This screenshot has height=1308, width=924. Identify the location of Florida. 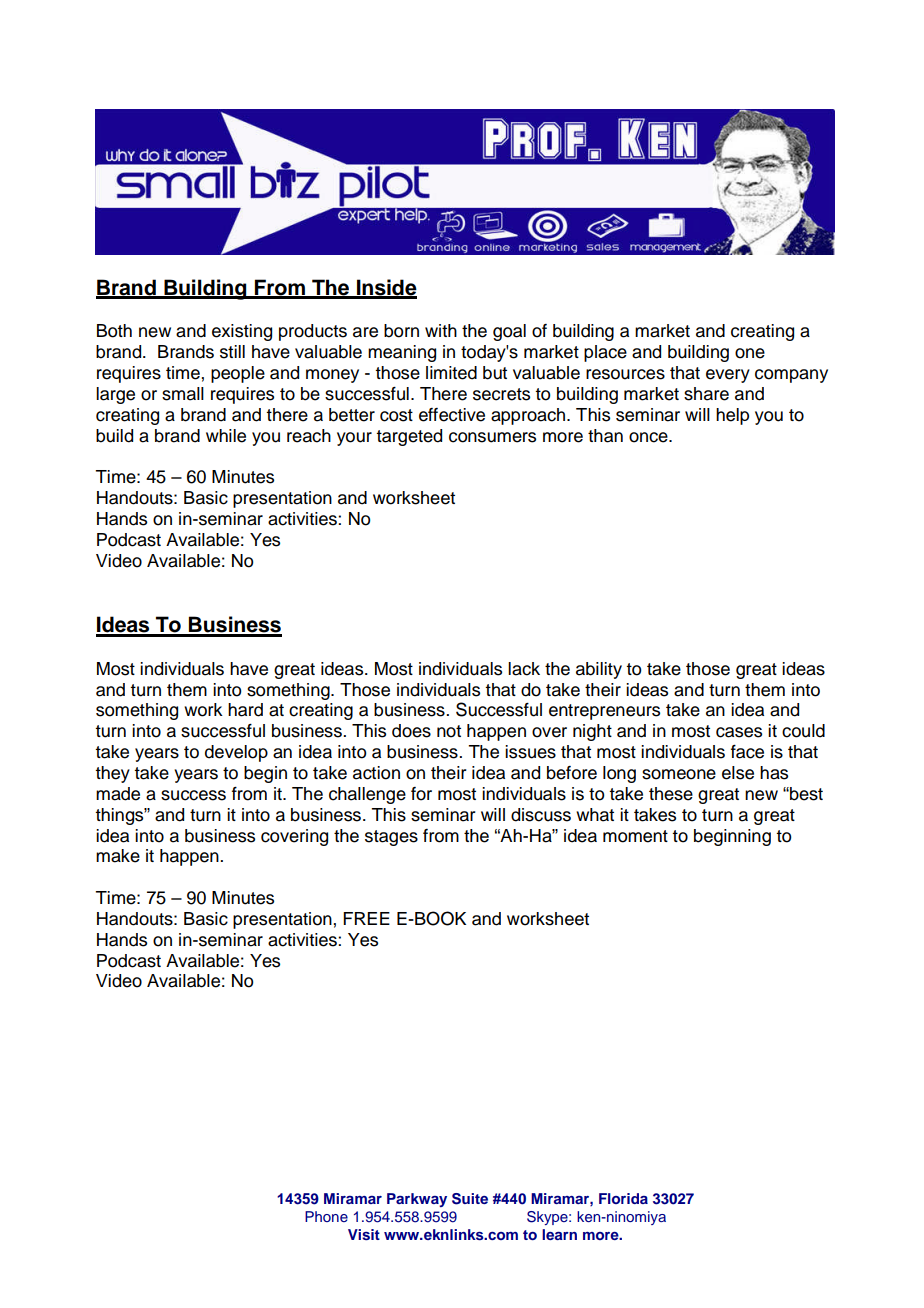
(623, 1198).
